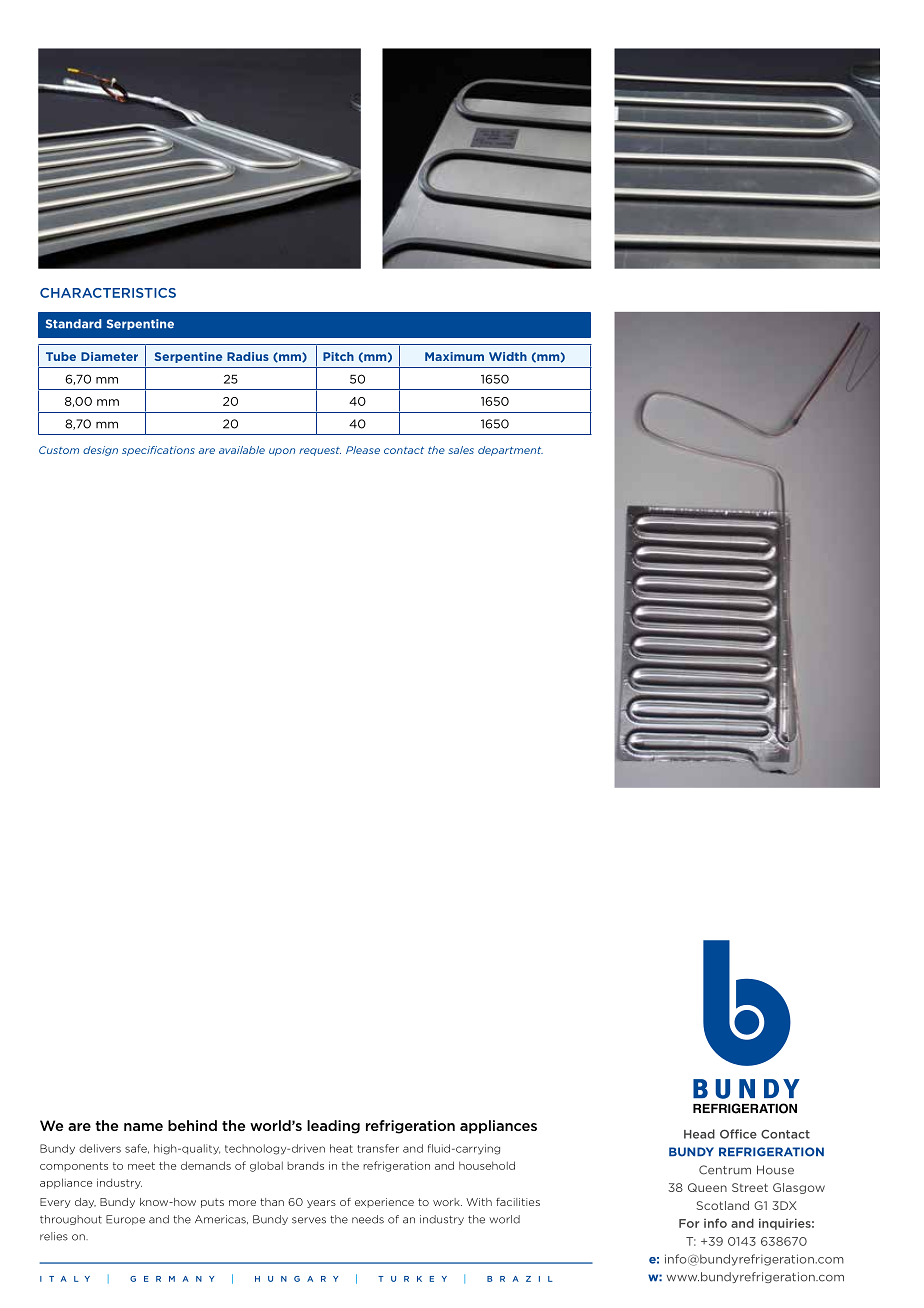  What do you see at coordinates (333, 1127) in the page?
I see `leading` at bounding box center [333, 1127].
